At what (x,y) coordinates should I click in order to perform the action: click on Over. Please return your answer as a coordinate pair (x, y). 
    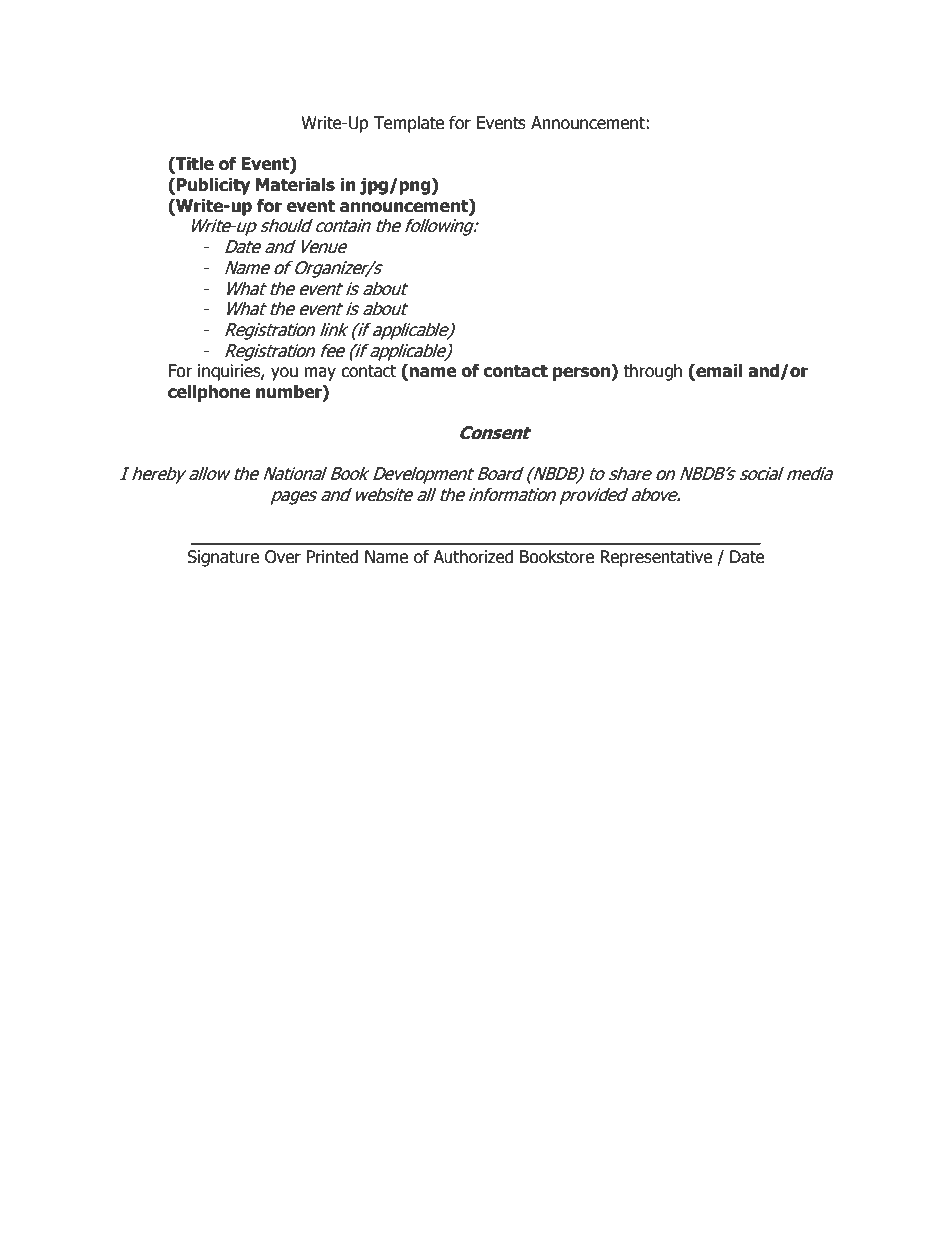
    Looking at the image, I should click on (283, 557).
